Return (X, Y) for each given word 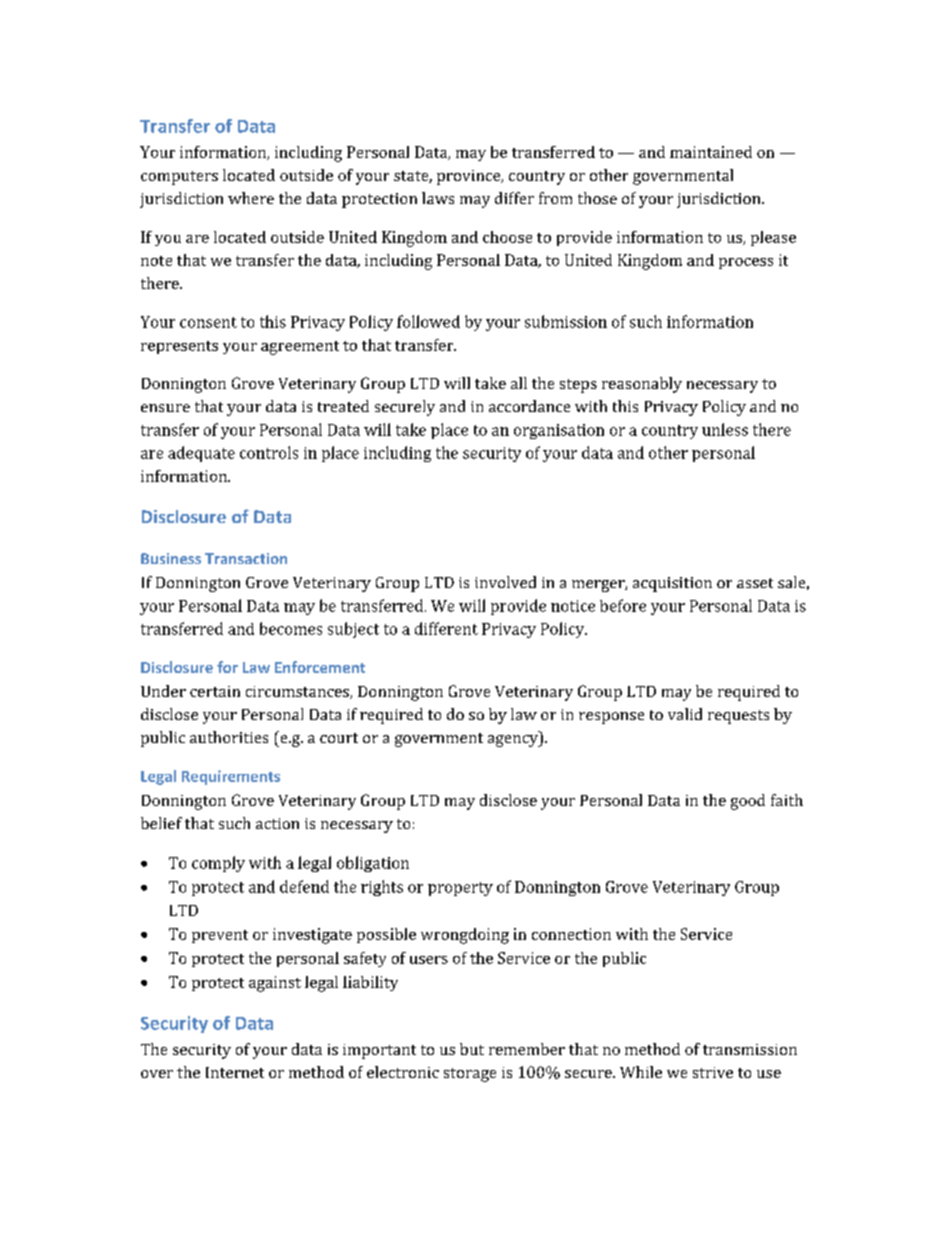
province (470, 177)
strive (713, 1072)
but (472, 1049)
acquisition (672, 584)
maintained (711, 152)
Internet (235, 1072)
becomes (291, 628)
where (251, 198)
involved (505, 582)
